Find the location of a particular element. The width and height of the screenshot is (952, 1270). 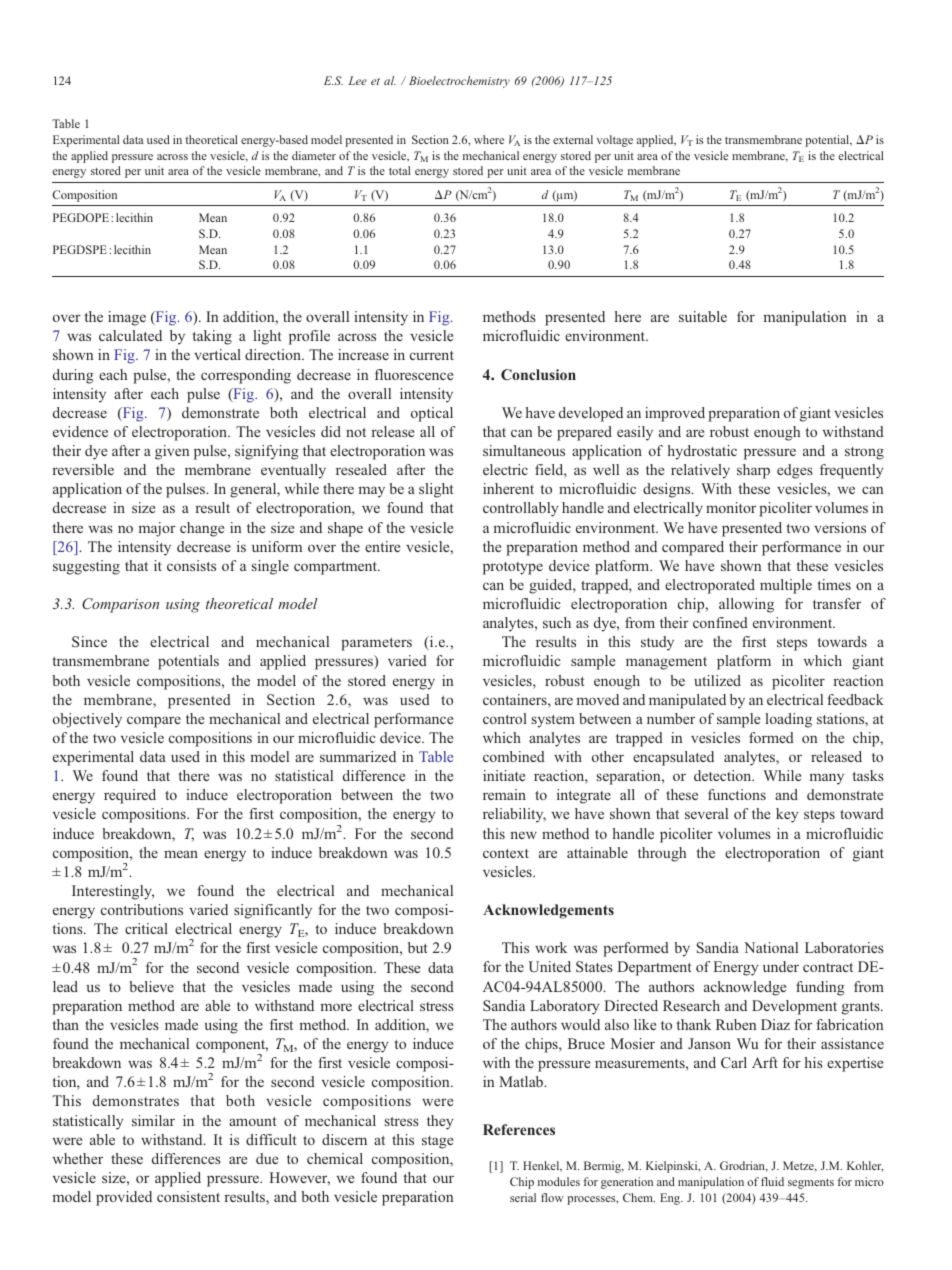

under is located at coordinates (781, 966).
